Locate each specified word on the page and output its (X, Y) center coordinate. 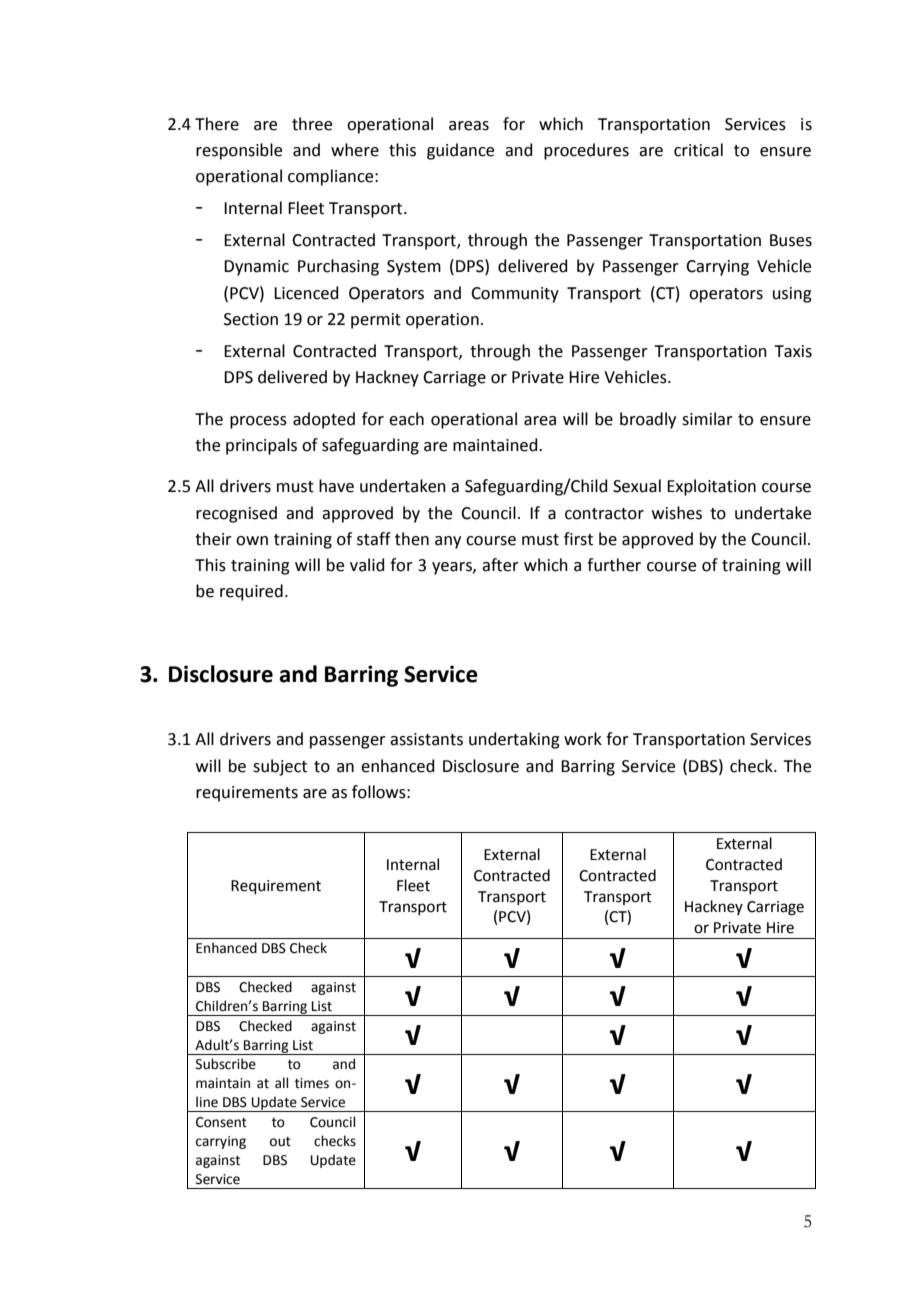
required (251, 592)
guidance (460, 151)
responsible (239, 151)
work (583, 739)
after (500, 565)
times (312, 1083)
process (258, 422)
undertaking (514, 740)
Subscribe (226, 1064)
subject (280, 767)
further (614, 565)
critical (698, 150)
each (406, 419)
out (280, 1142)
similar (707, 419)
